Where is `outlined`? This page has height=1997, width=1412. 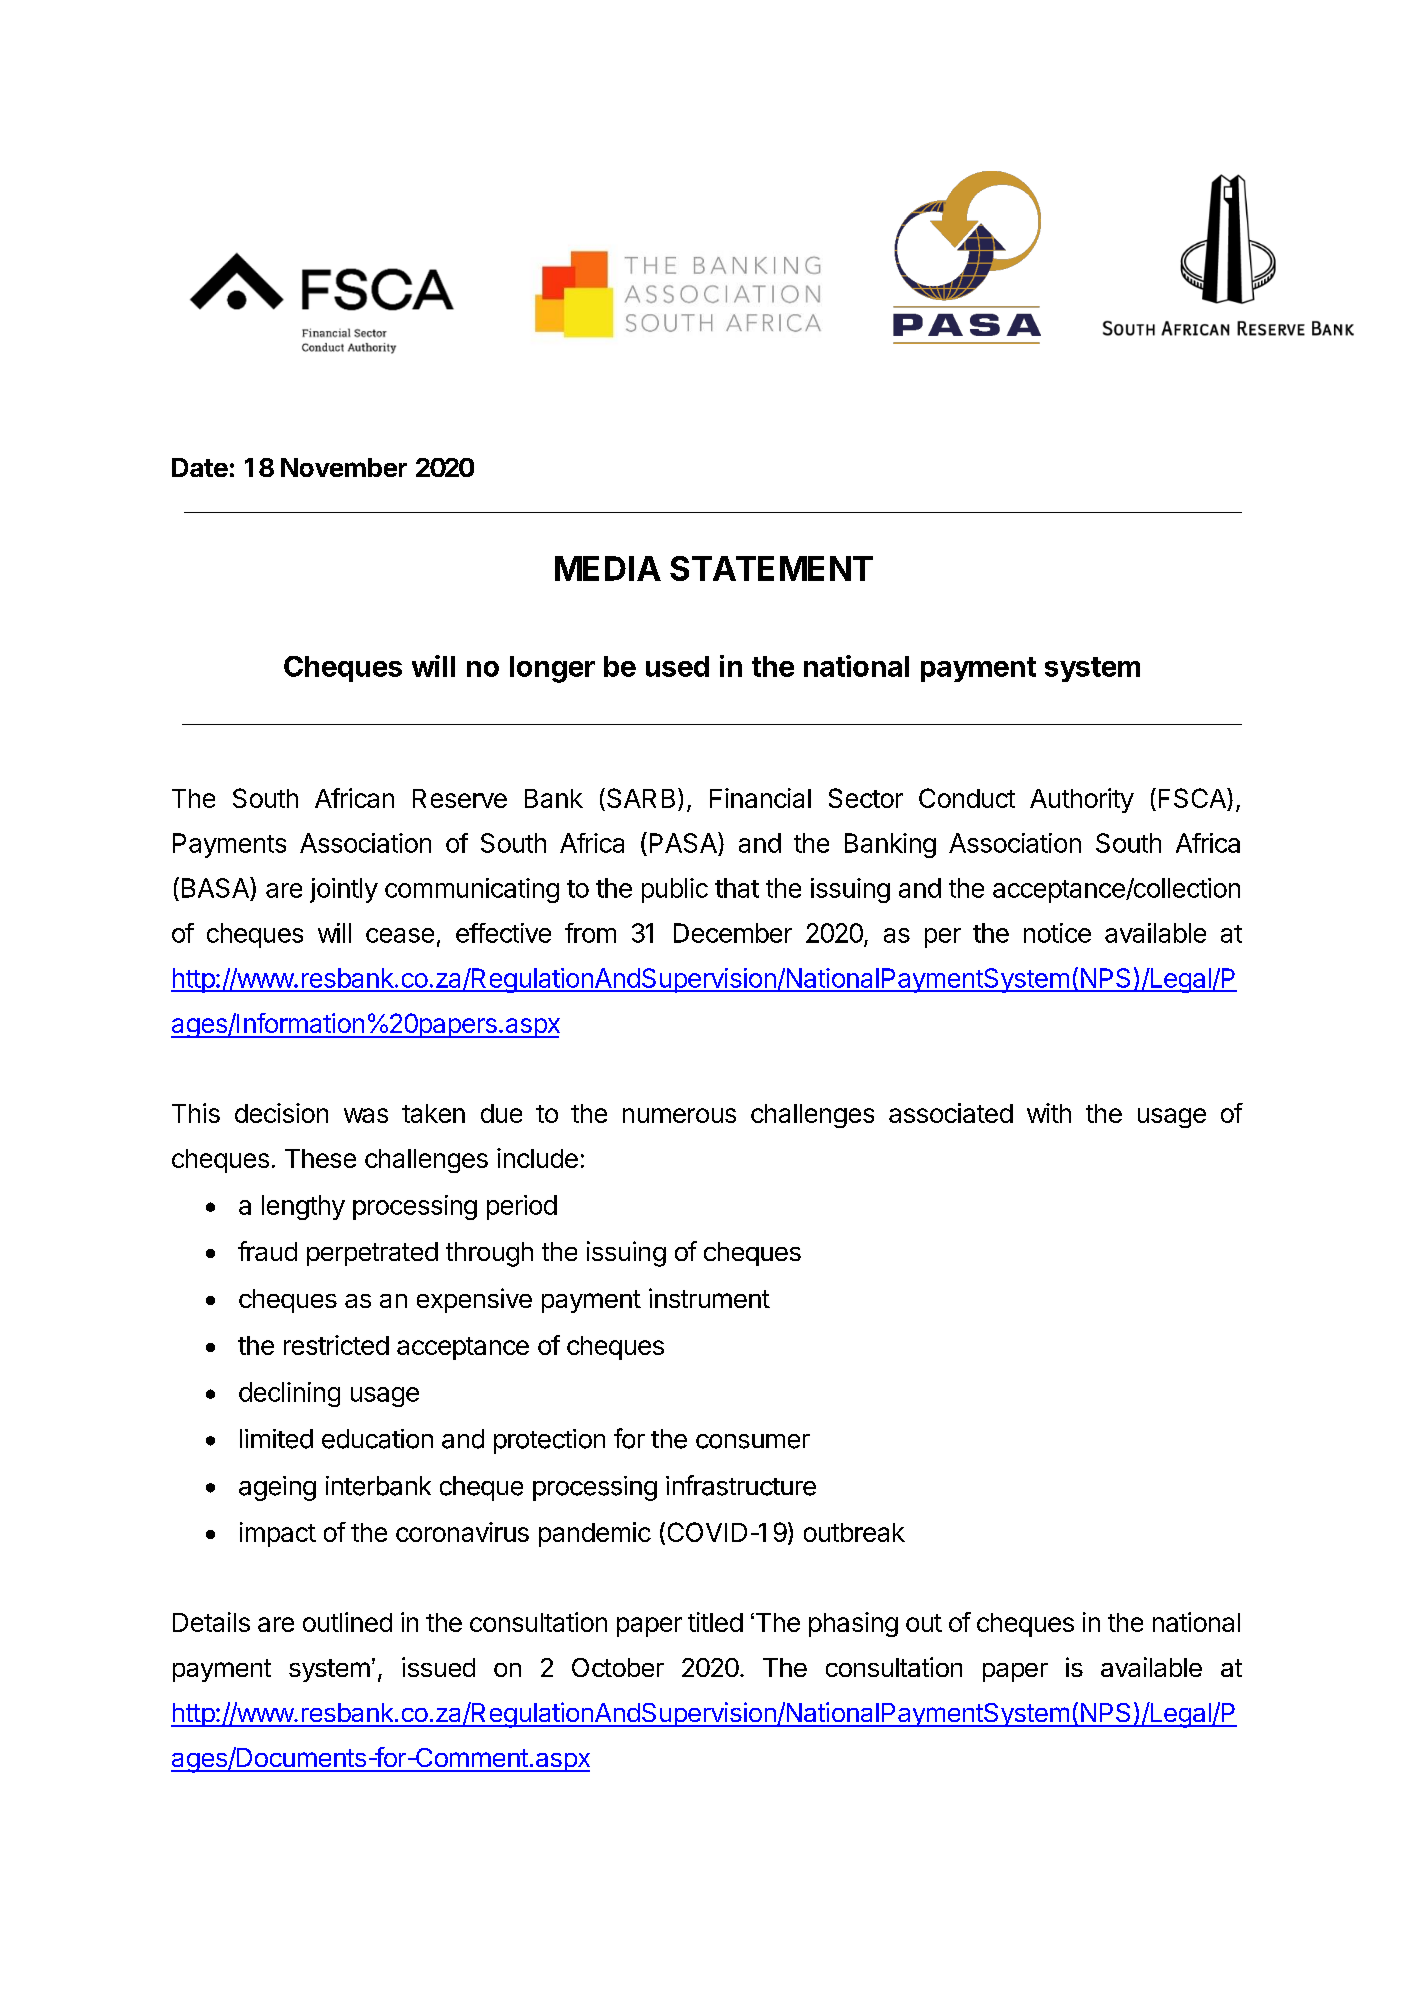 outlined is located at coordinates (347, 1622).
